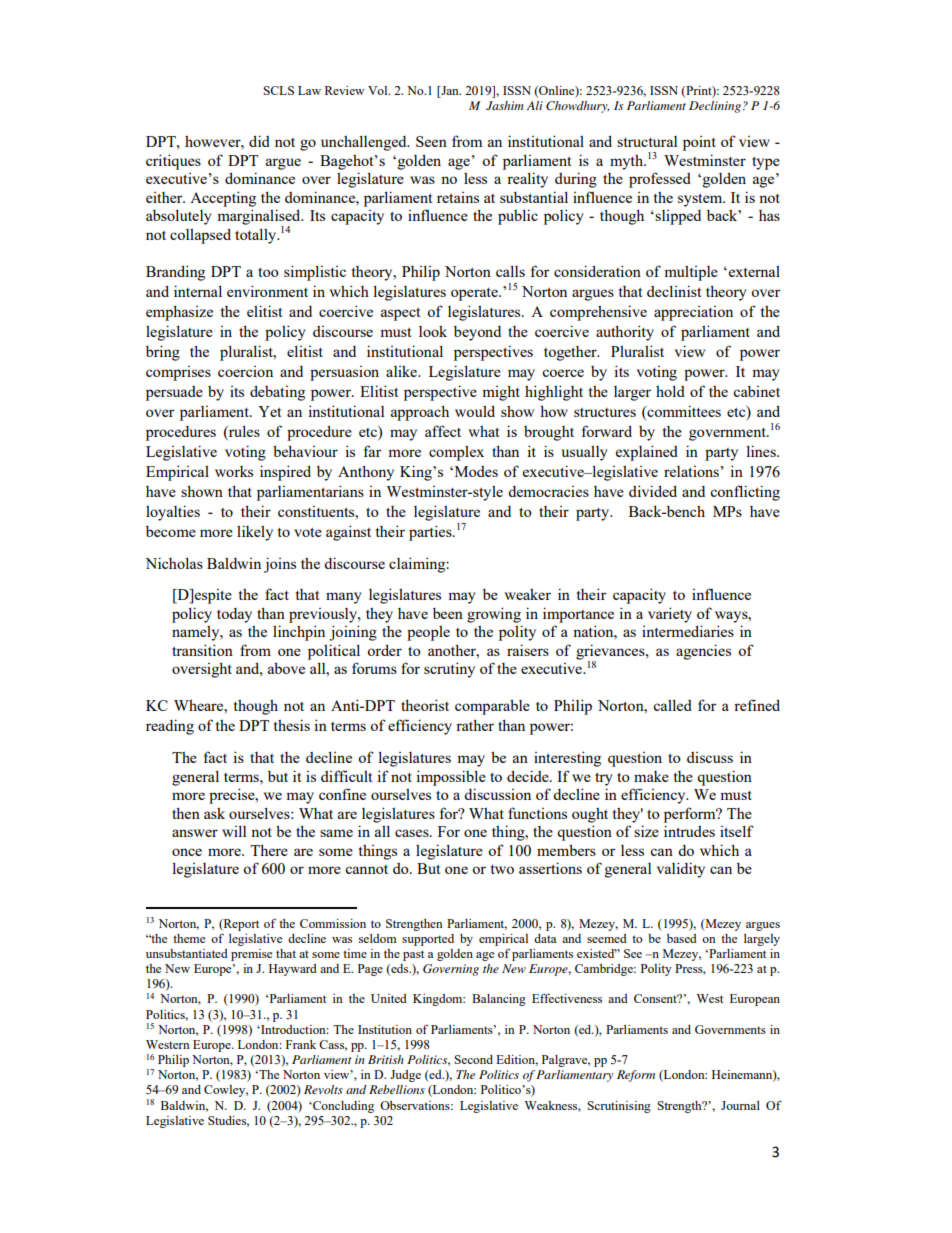 The width and height of the image is (952, 1233). What do you see at coordinates (301, 1044) in the image?
I see `Frank` at bounding box center [301, 1044].
